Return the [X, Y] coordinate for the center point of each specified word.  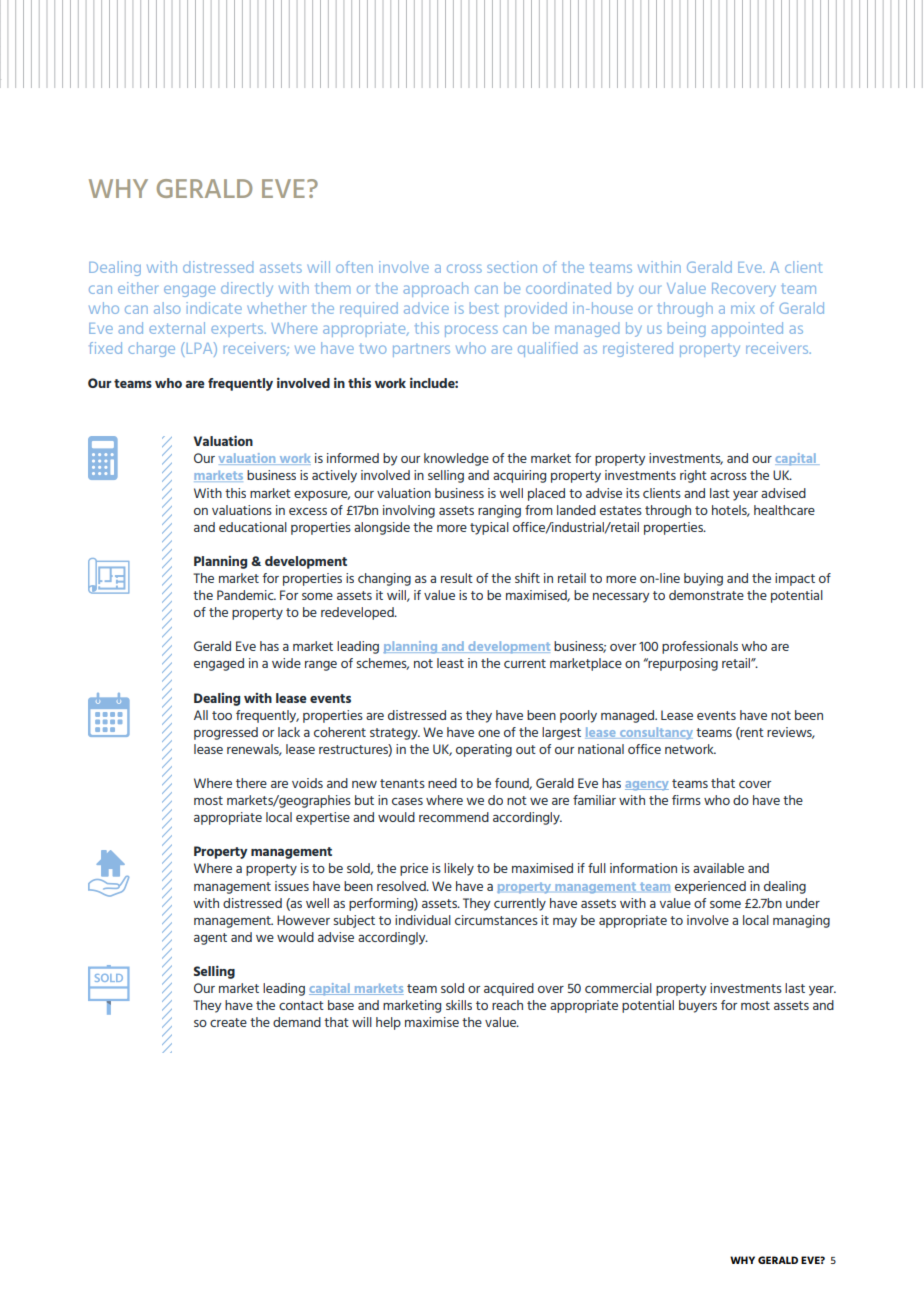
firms [686, 800]
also [167, 308]
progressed [226, 733]
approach [435, 289]
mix [743, 308]
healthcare [784, 510]
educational [253, 527]
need [442, 783]
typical [489, 528]
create [228, 1022]
